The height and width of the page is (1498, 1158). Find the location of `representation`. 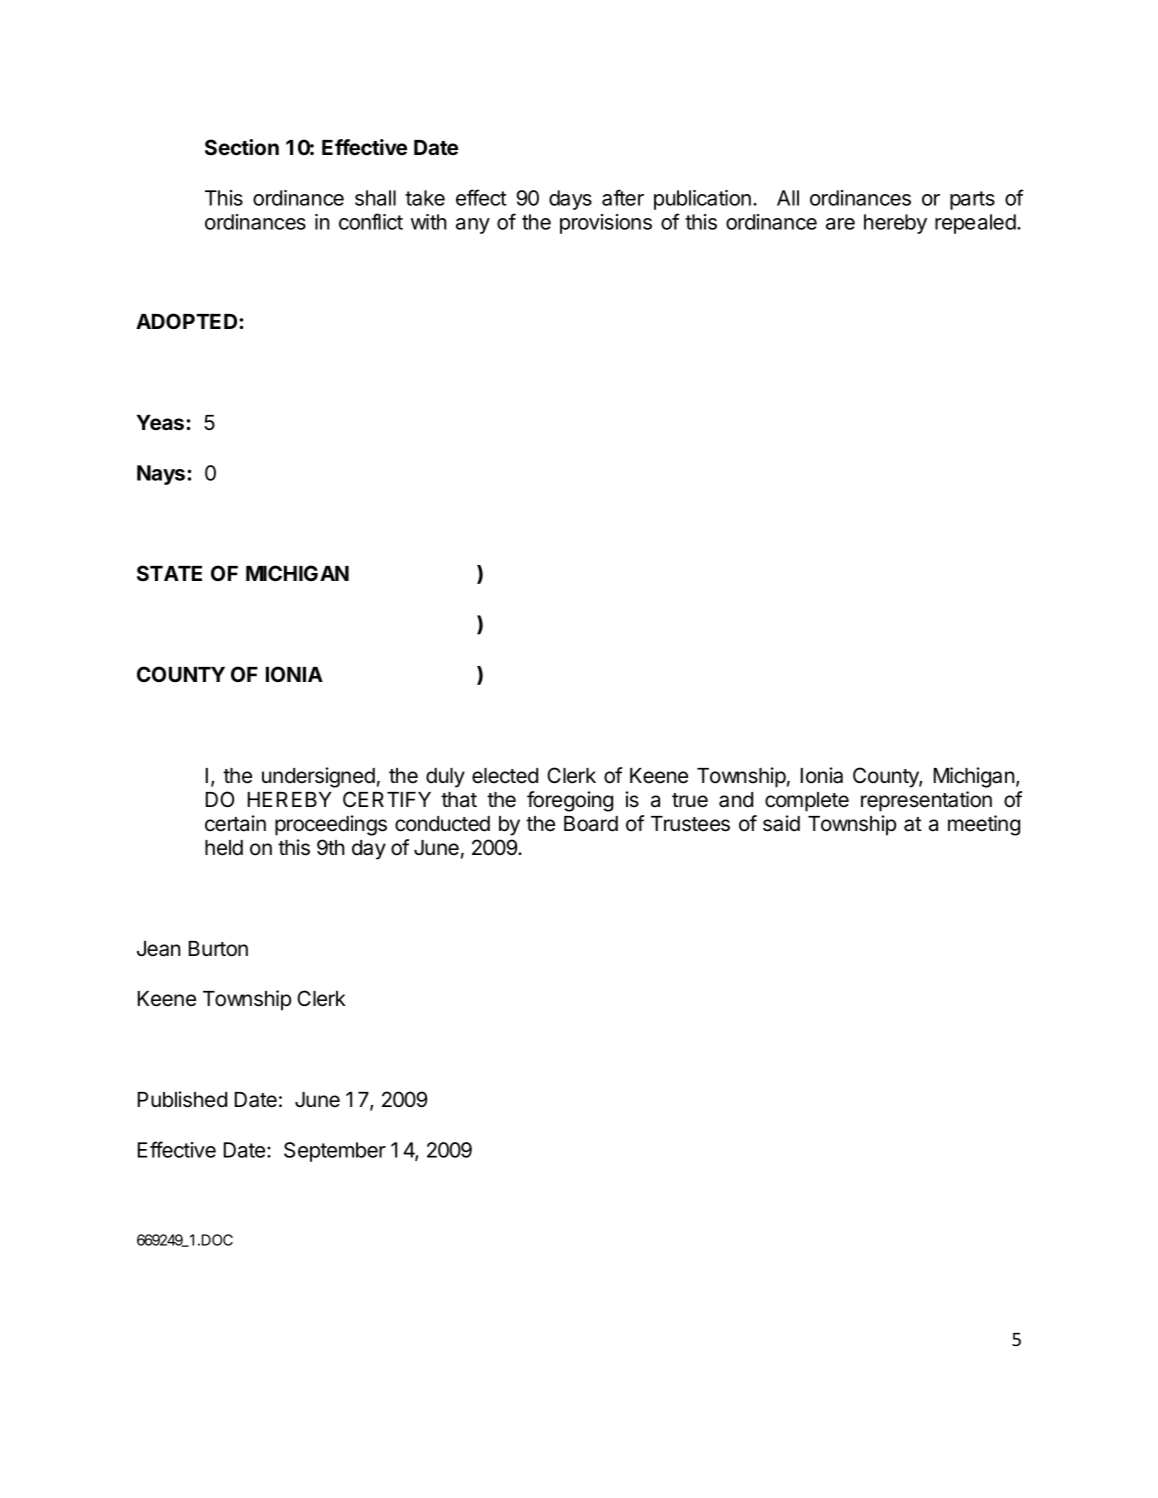

representation is located at coordinates (926, 801).
